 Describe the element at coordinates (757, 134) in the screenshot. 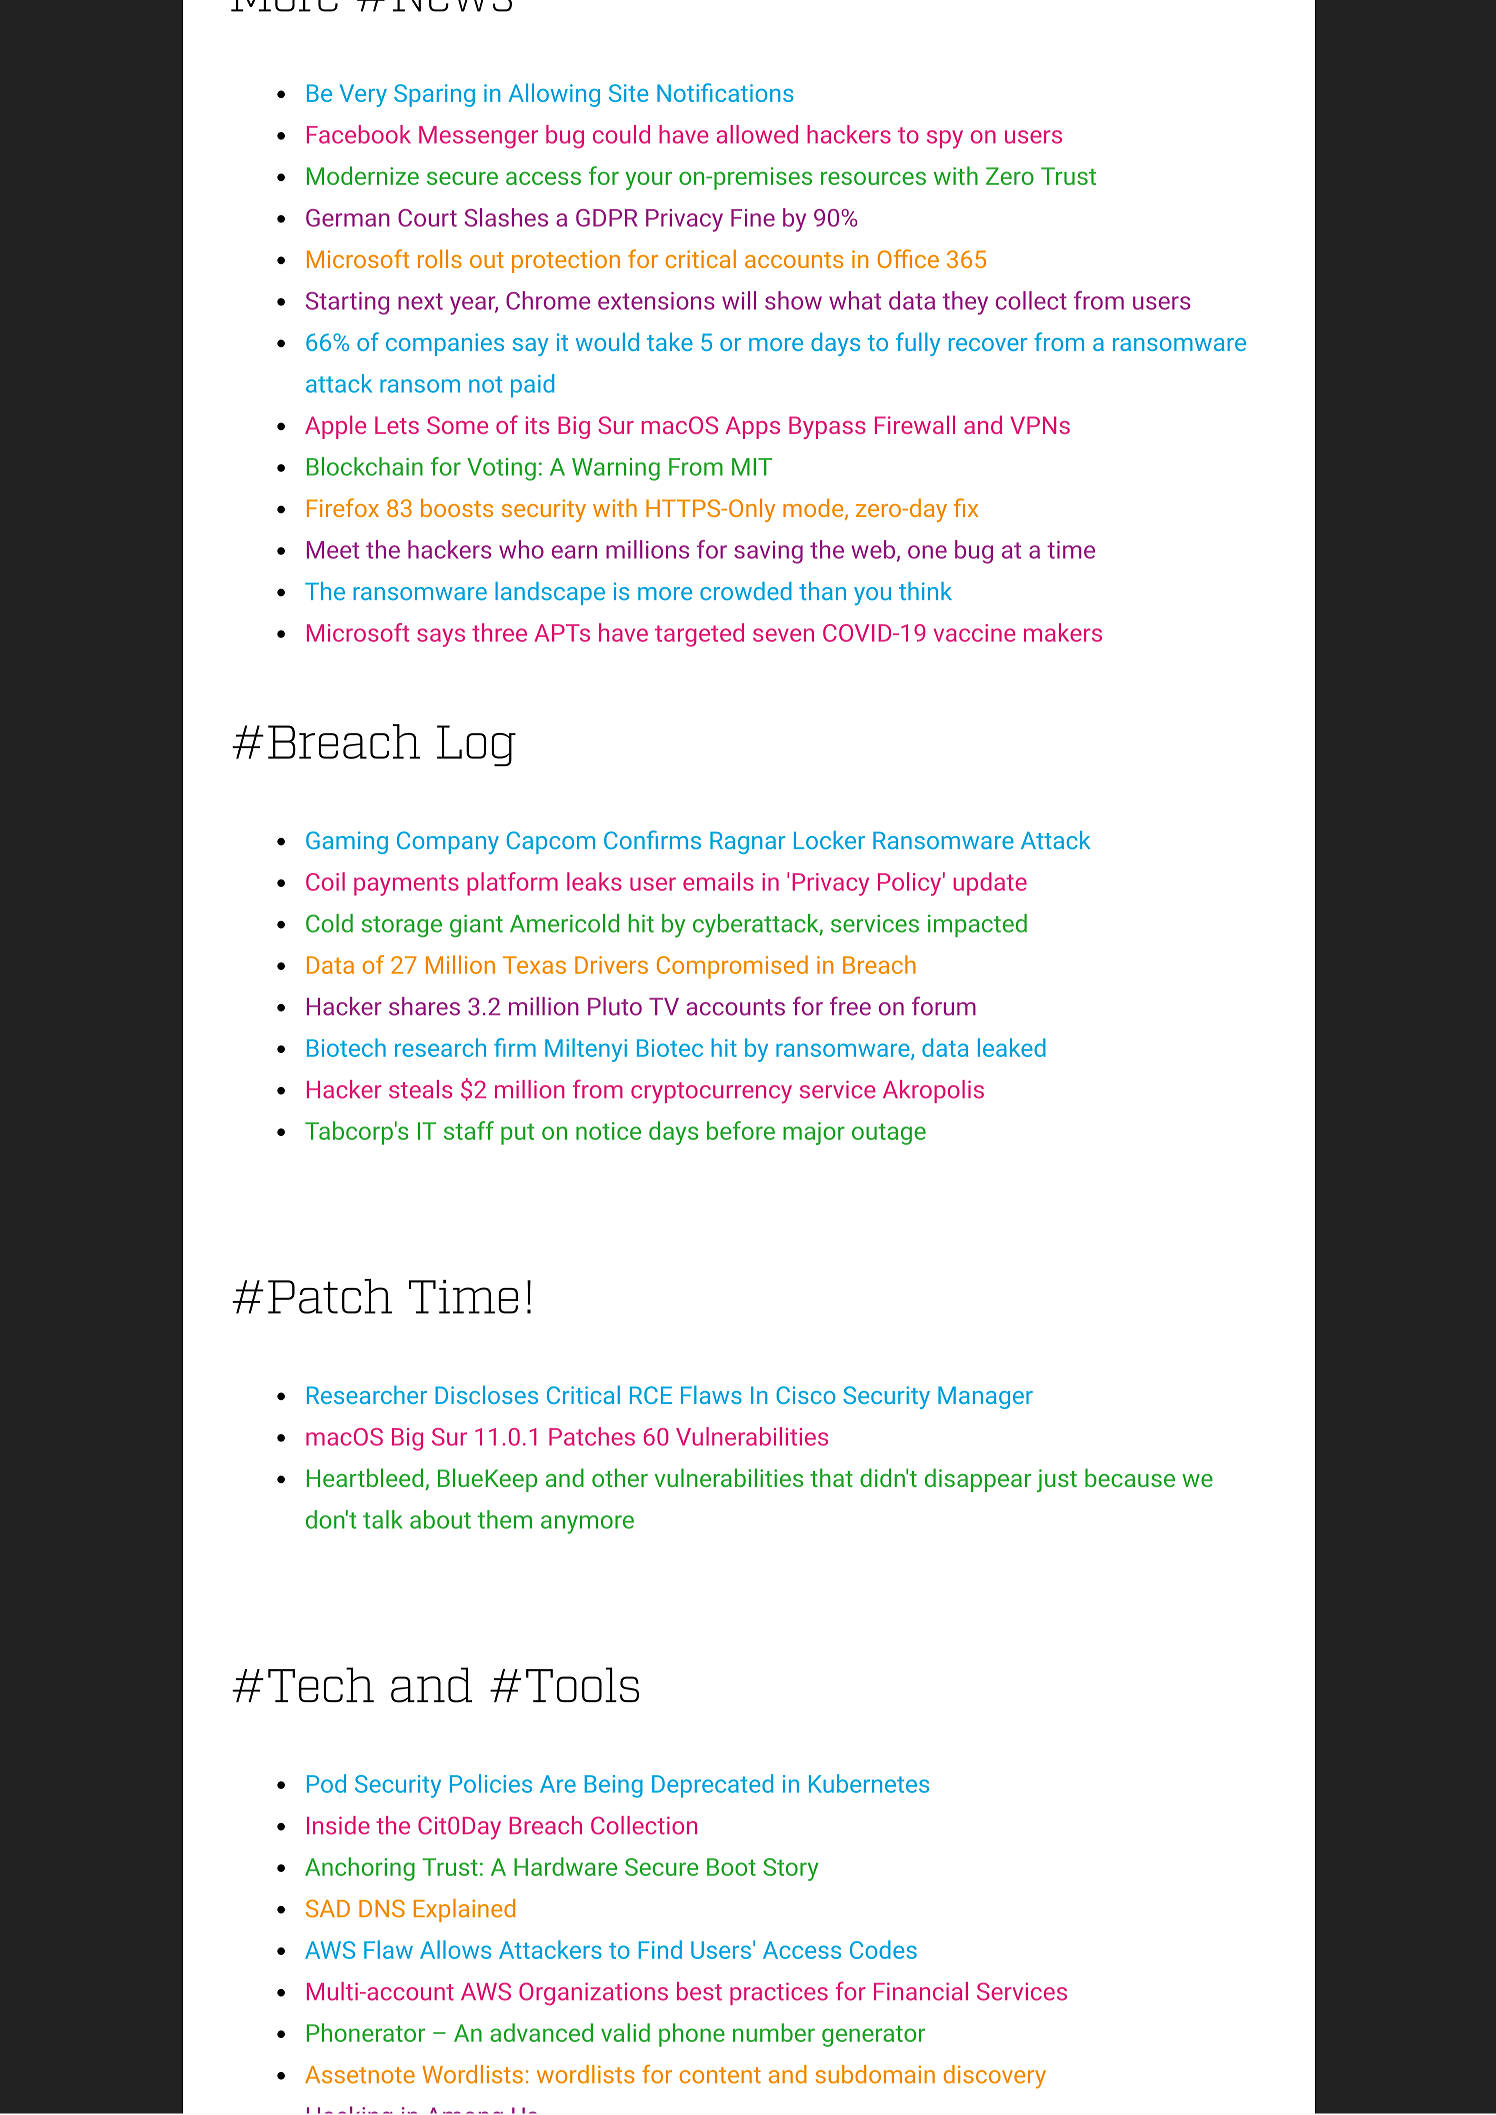

I see `allowed` at that location.
